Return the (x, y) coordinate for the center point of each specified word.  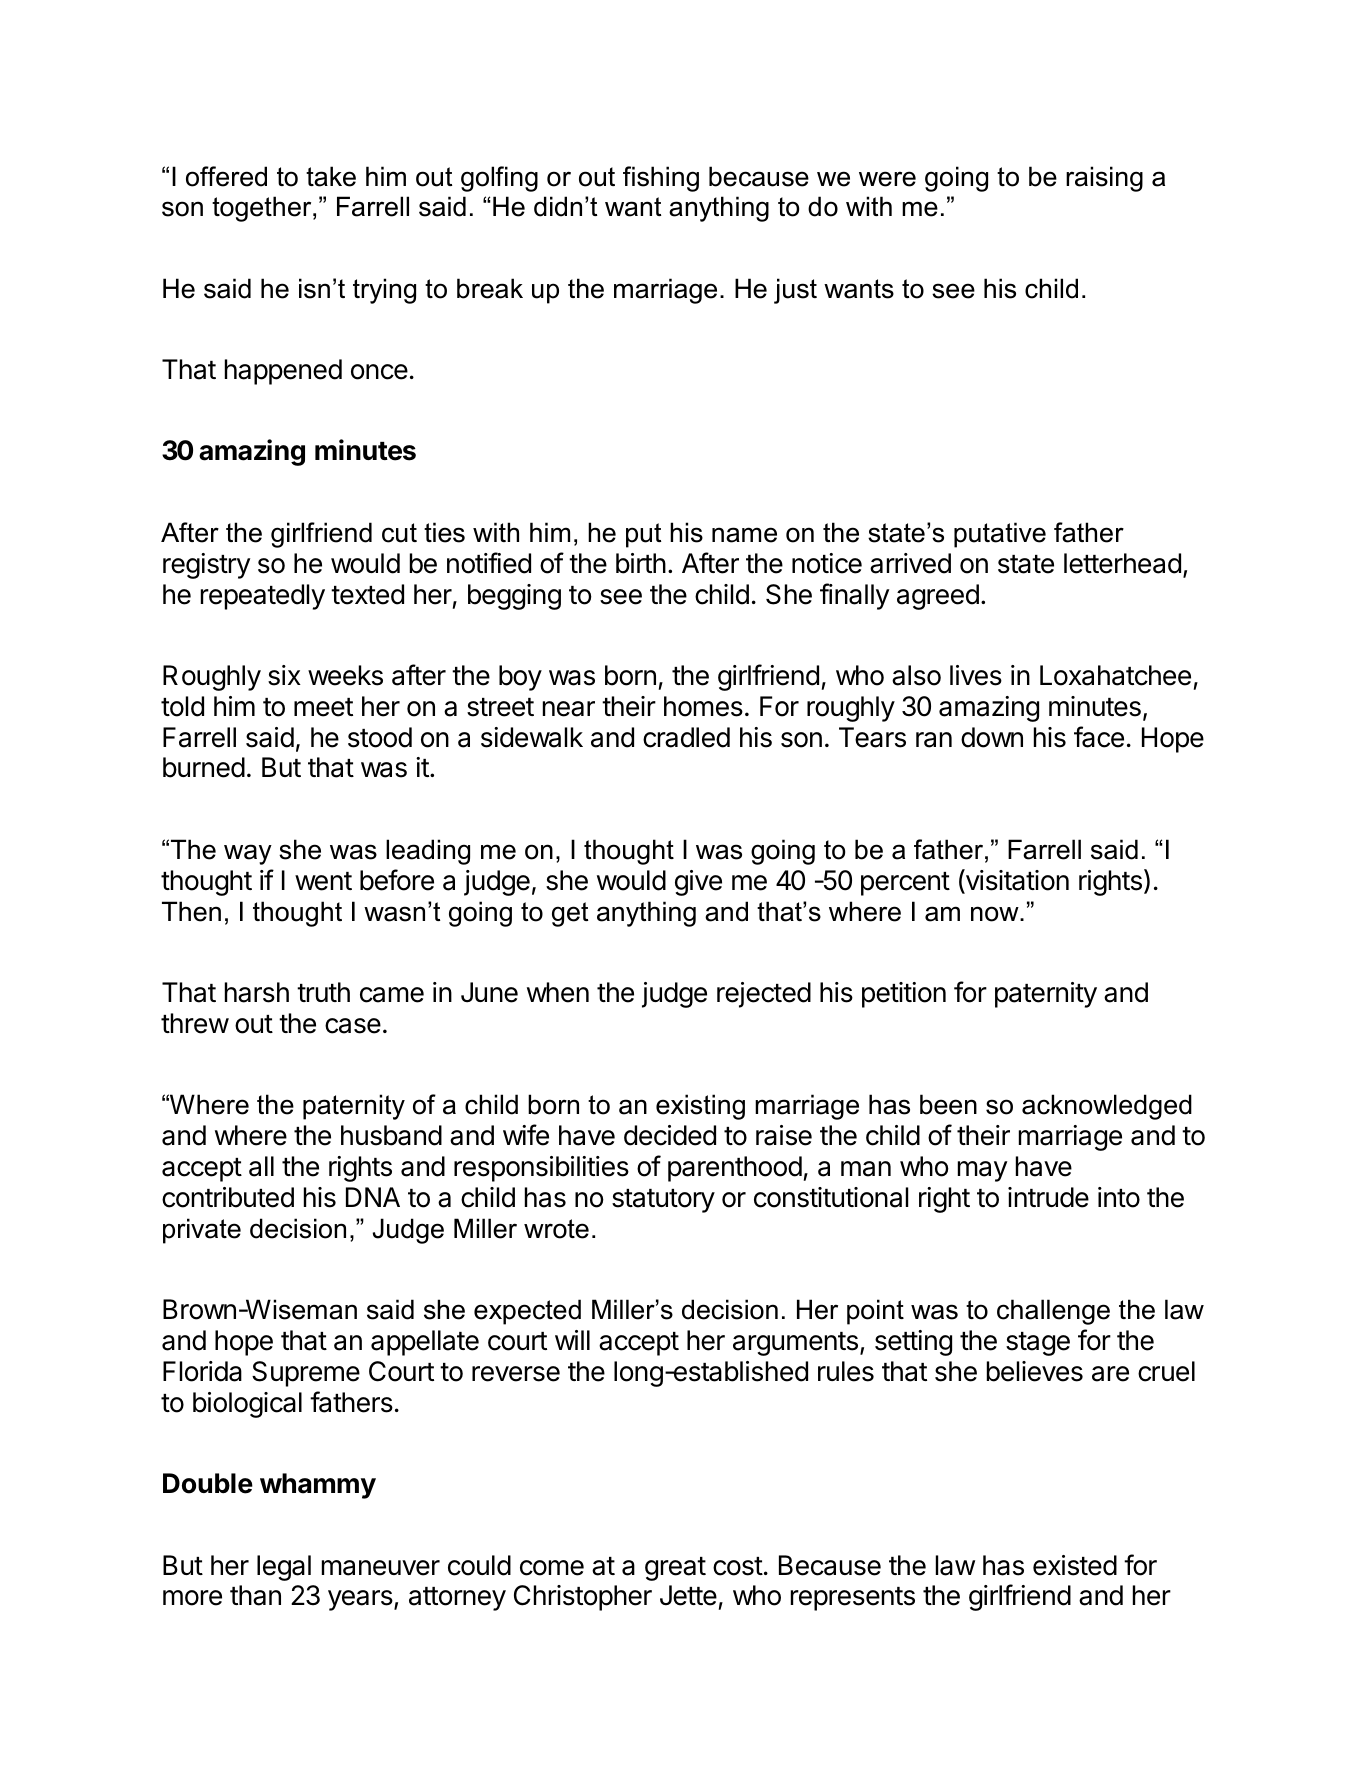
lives (976, 675)
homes (703, 706)
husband (391, 1135)
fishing (661, 179)
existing (700, 1107)
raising (1104, 179)
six (284, 675)
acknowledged (1107, 1107)
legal (284, 1568)
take (331, 176)
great (675, 1569)
